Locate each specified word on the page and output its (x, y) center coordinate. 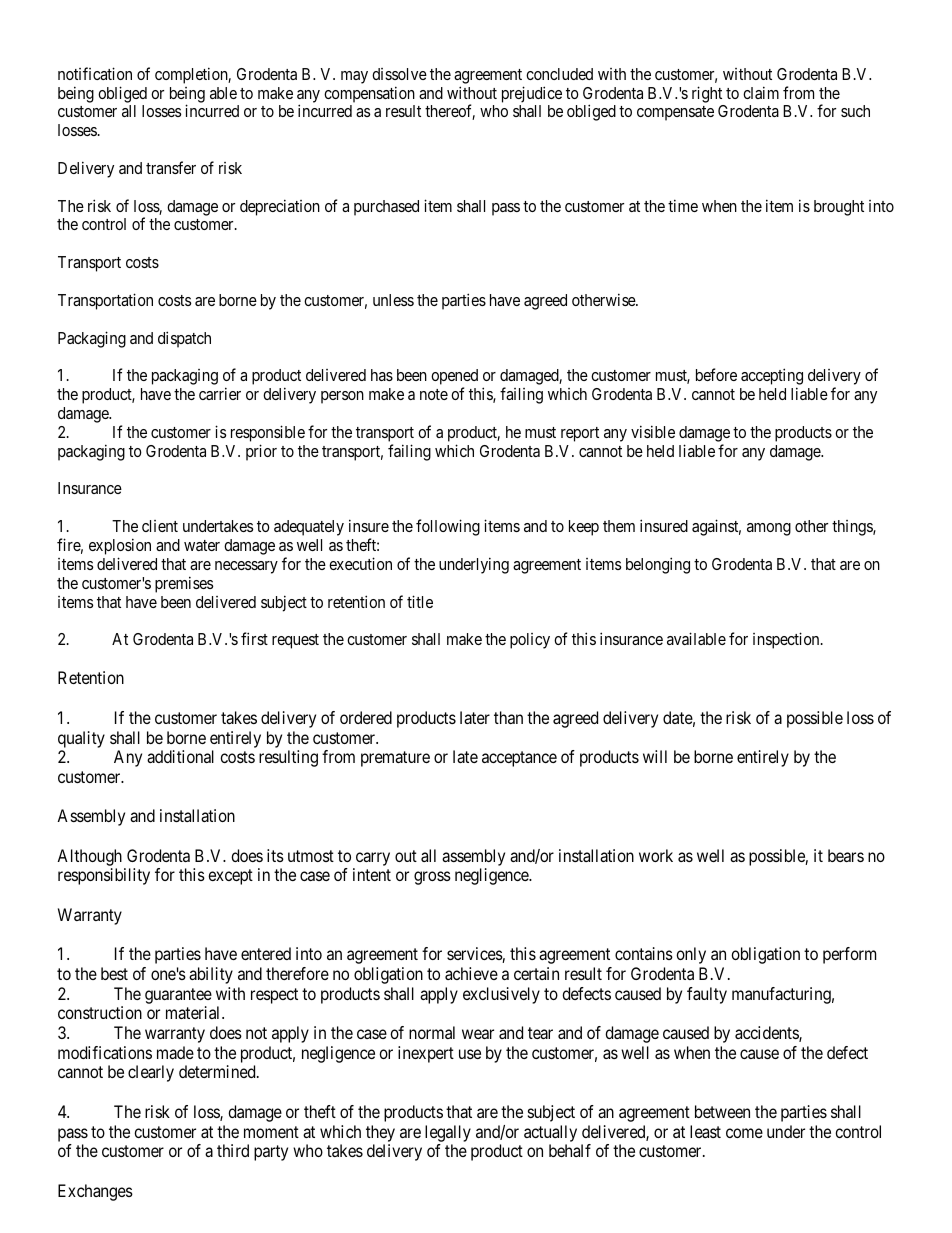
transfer (171, 167)
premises (184, 584)
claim (761, 92)
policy (530, 641)
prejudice (532, 94)
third (233, 1150)
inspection (787, 640)
